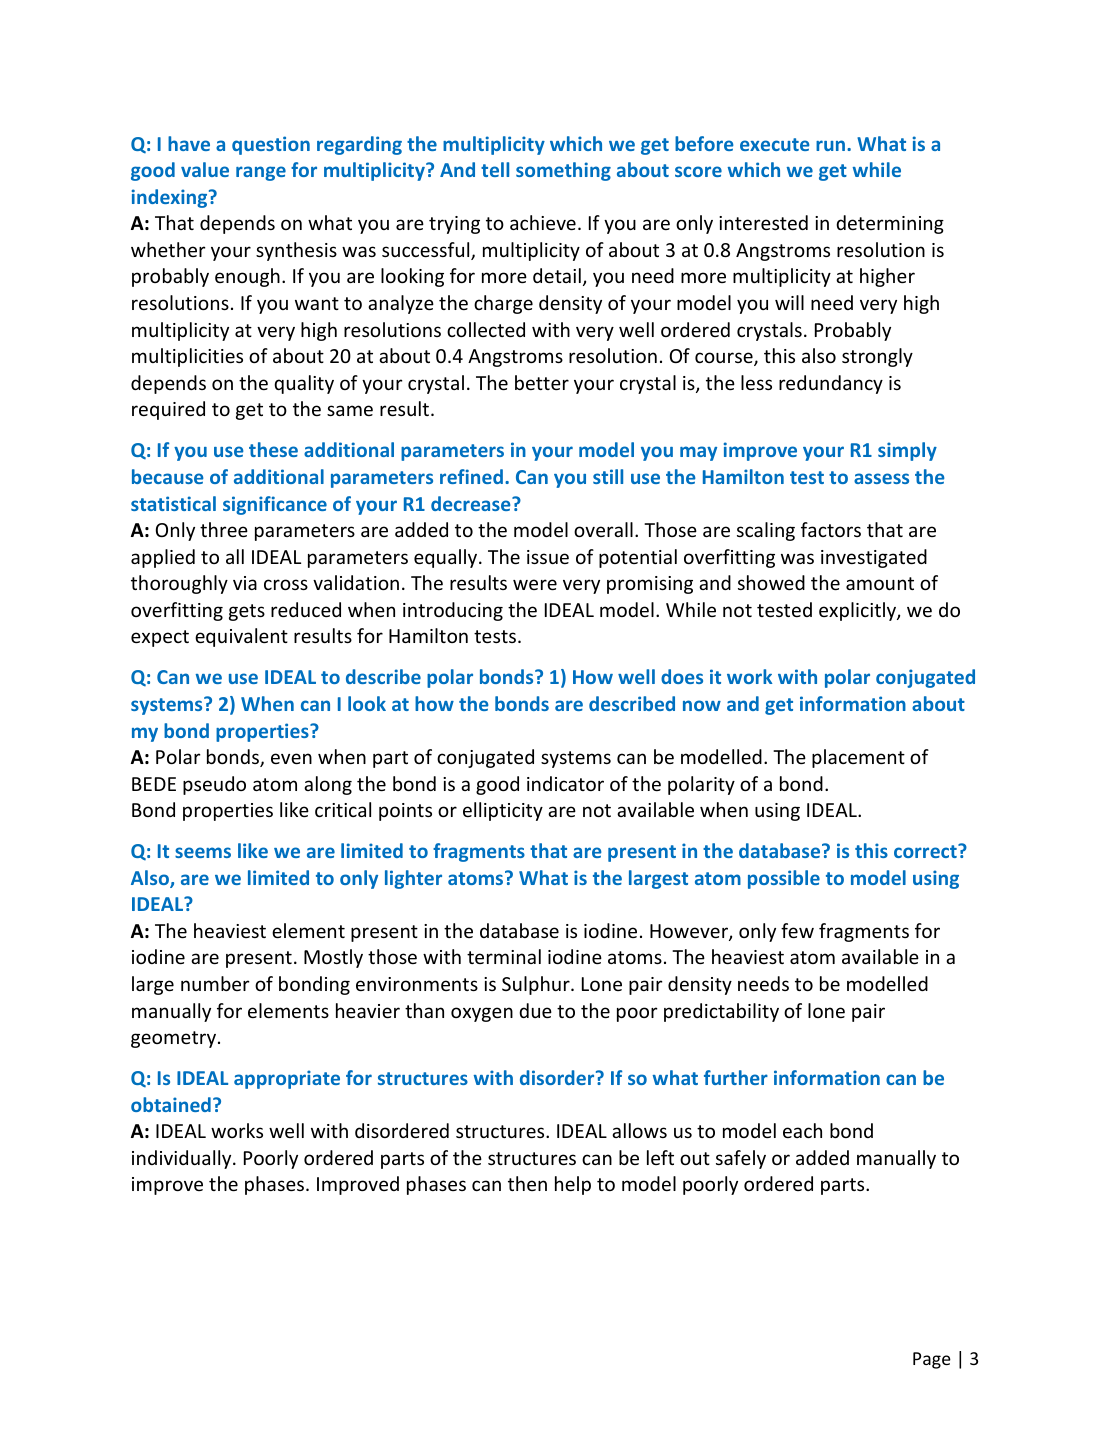 This screenshot has width=1110, height=1436. What do you see at coordinates (273, 449) in the screenshot?
I see `these` at bounding box center [273, 449].
